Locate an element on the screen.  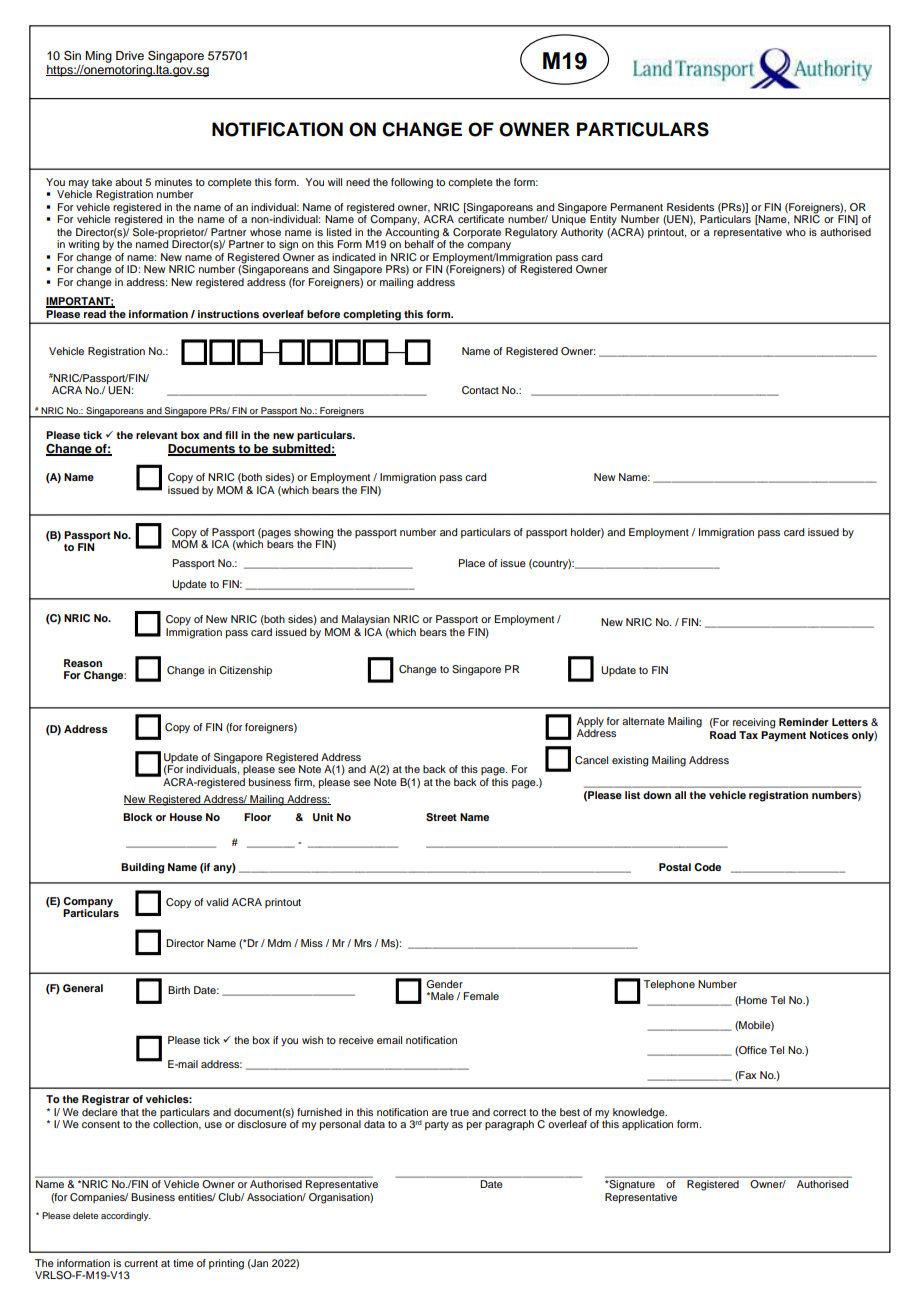
knowledge is located at coordinates (639, 1114).
